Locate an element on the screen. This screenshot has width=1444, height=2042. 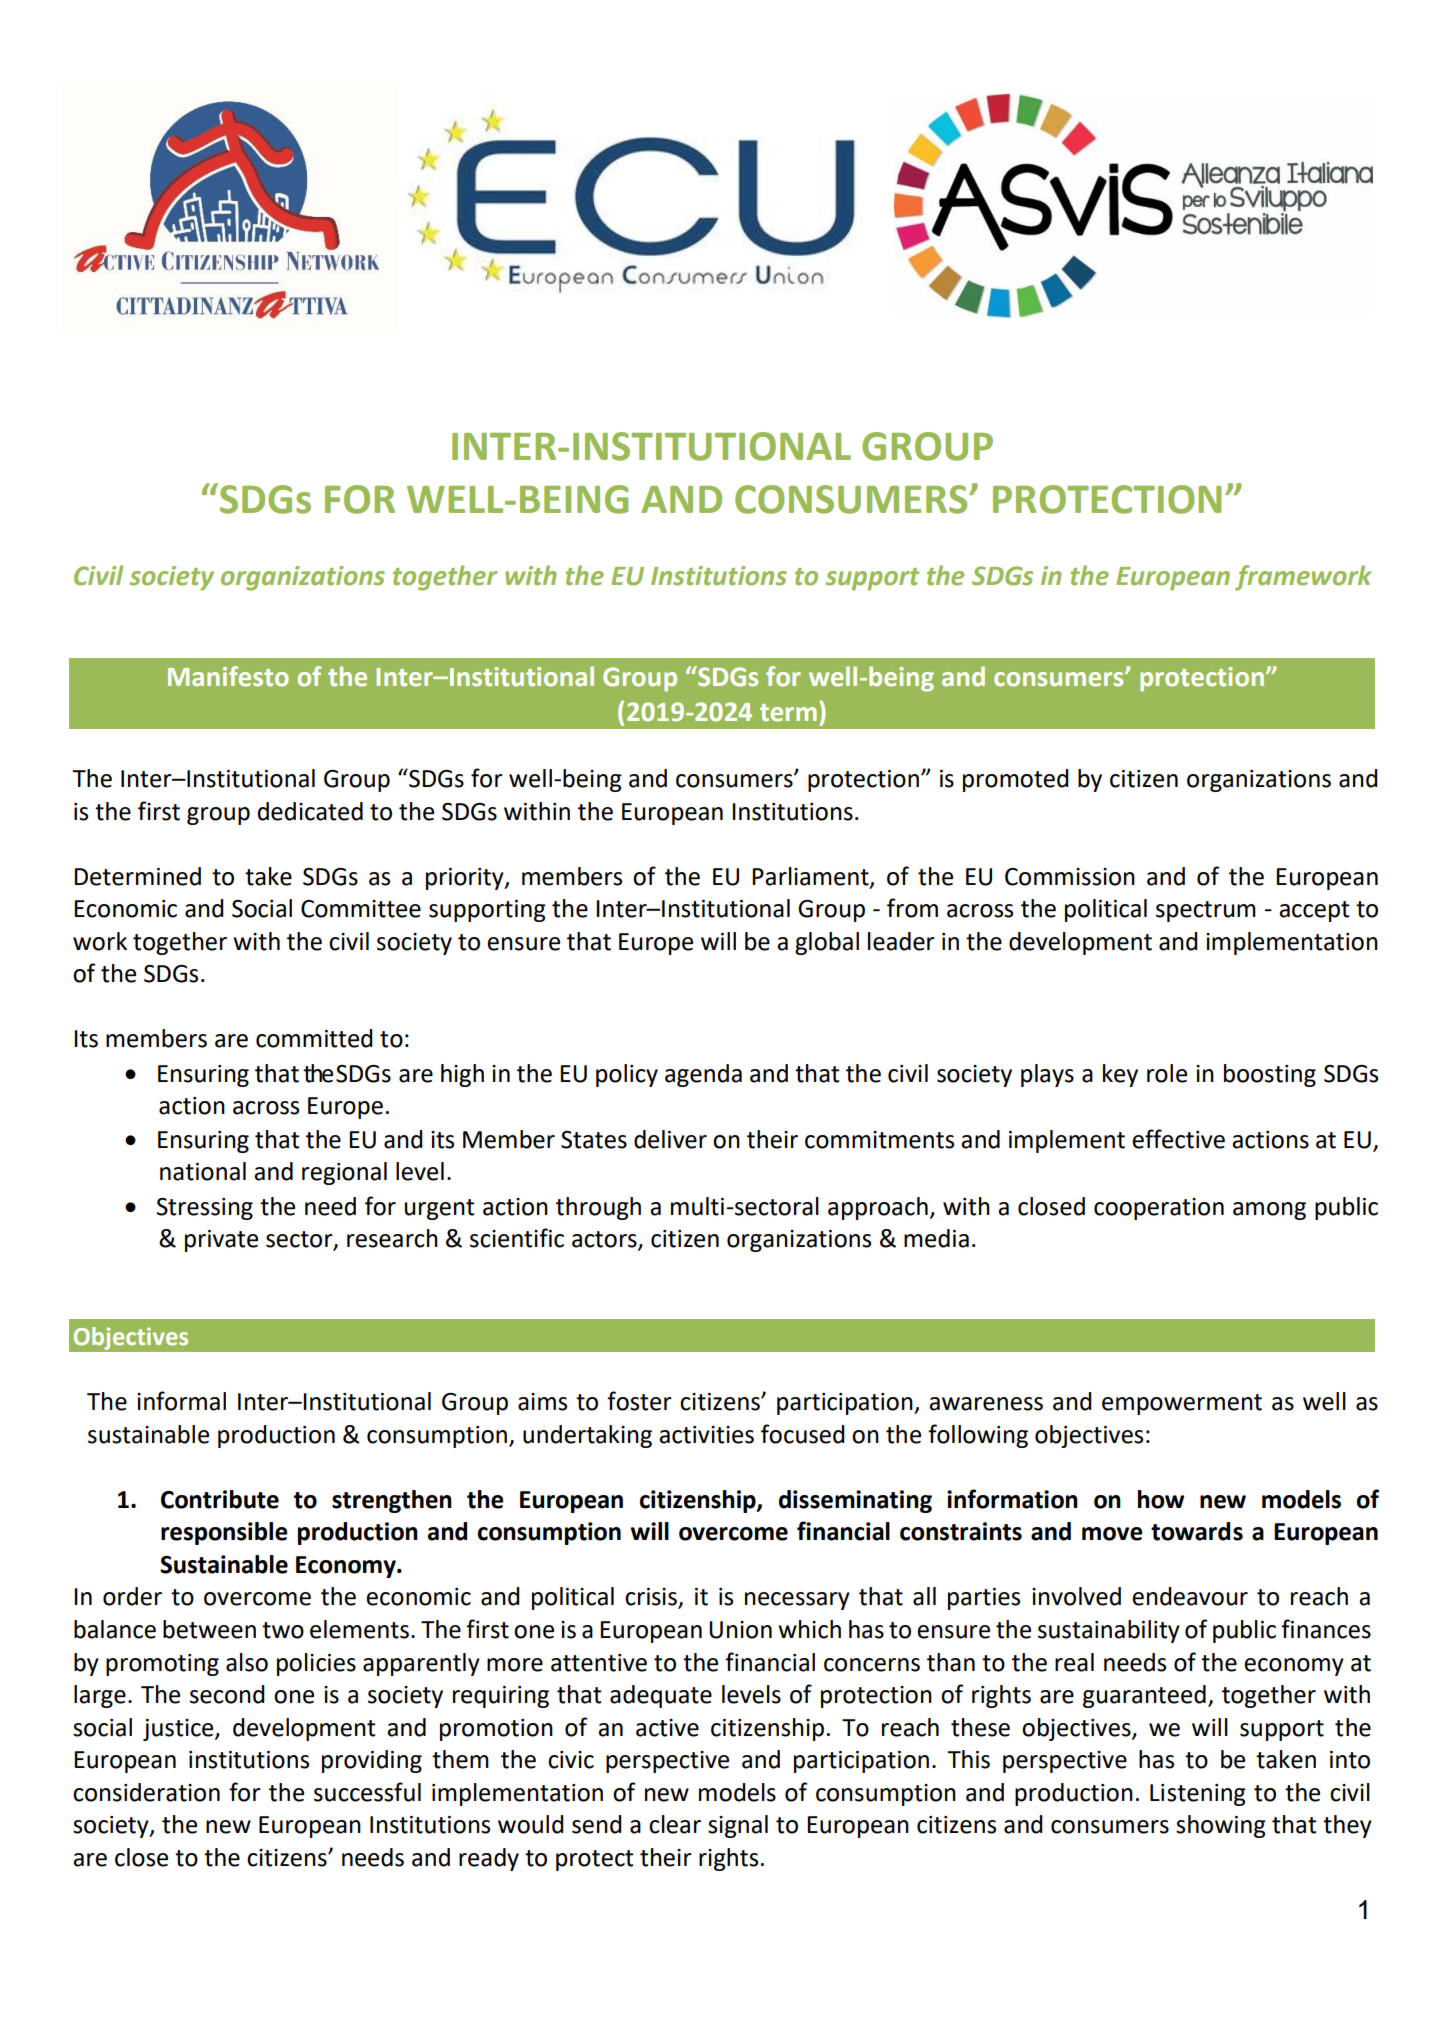
activities is located at coordinates (706, 1435).
